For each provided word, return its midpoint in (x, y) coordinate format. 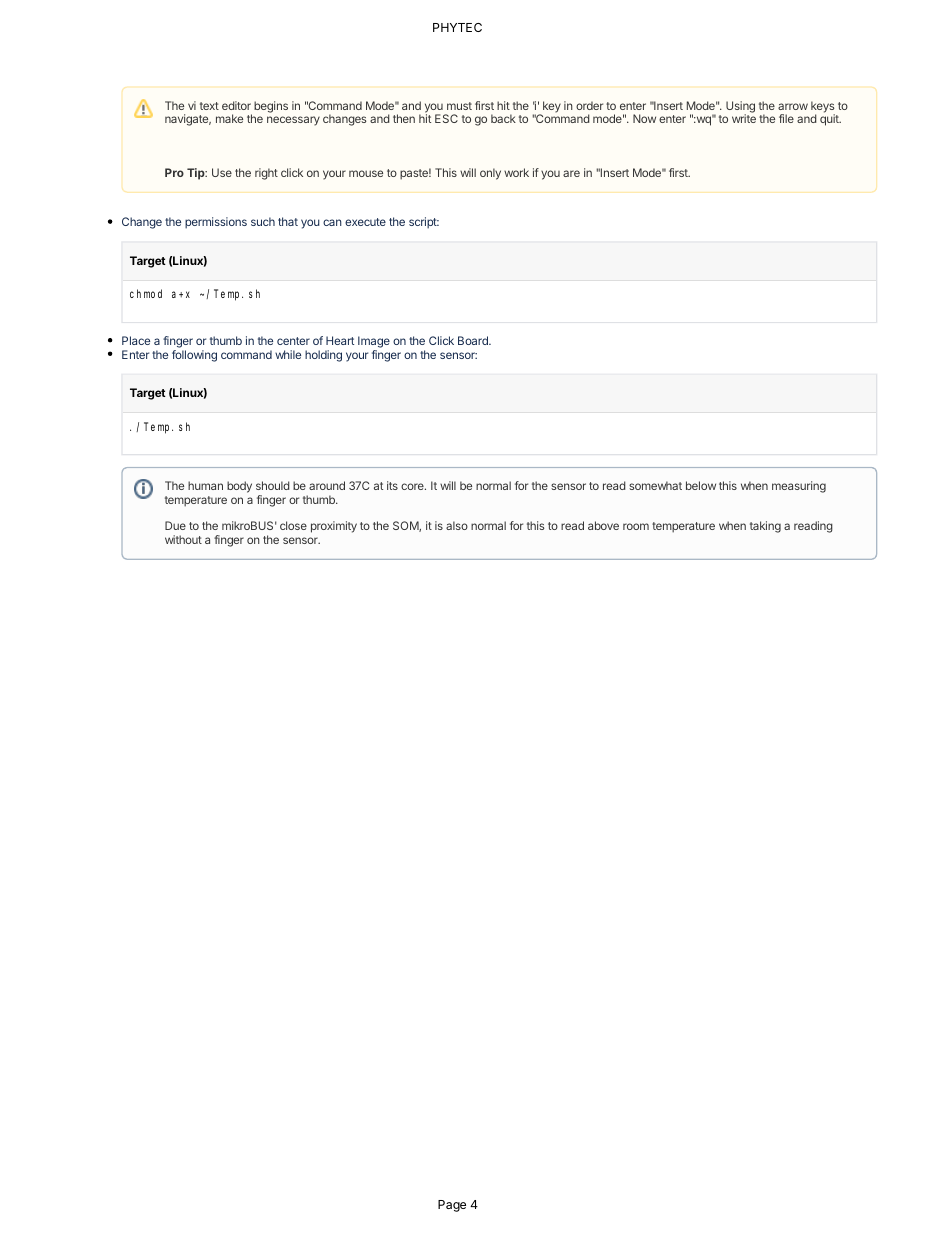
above (603, 525)
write (744, 118)
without (183, 539)
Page (452, 1206)
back (503, 118)
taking (765, 527)
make (229, 118)
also (457, 525)
